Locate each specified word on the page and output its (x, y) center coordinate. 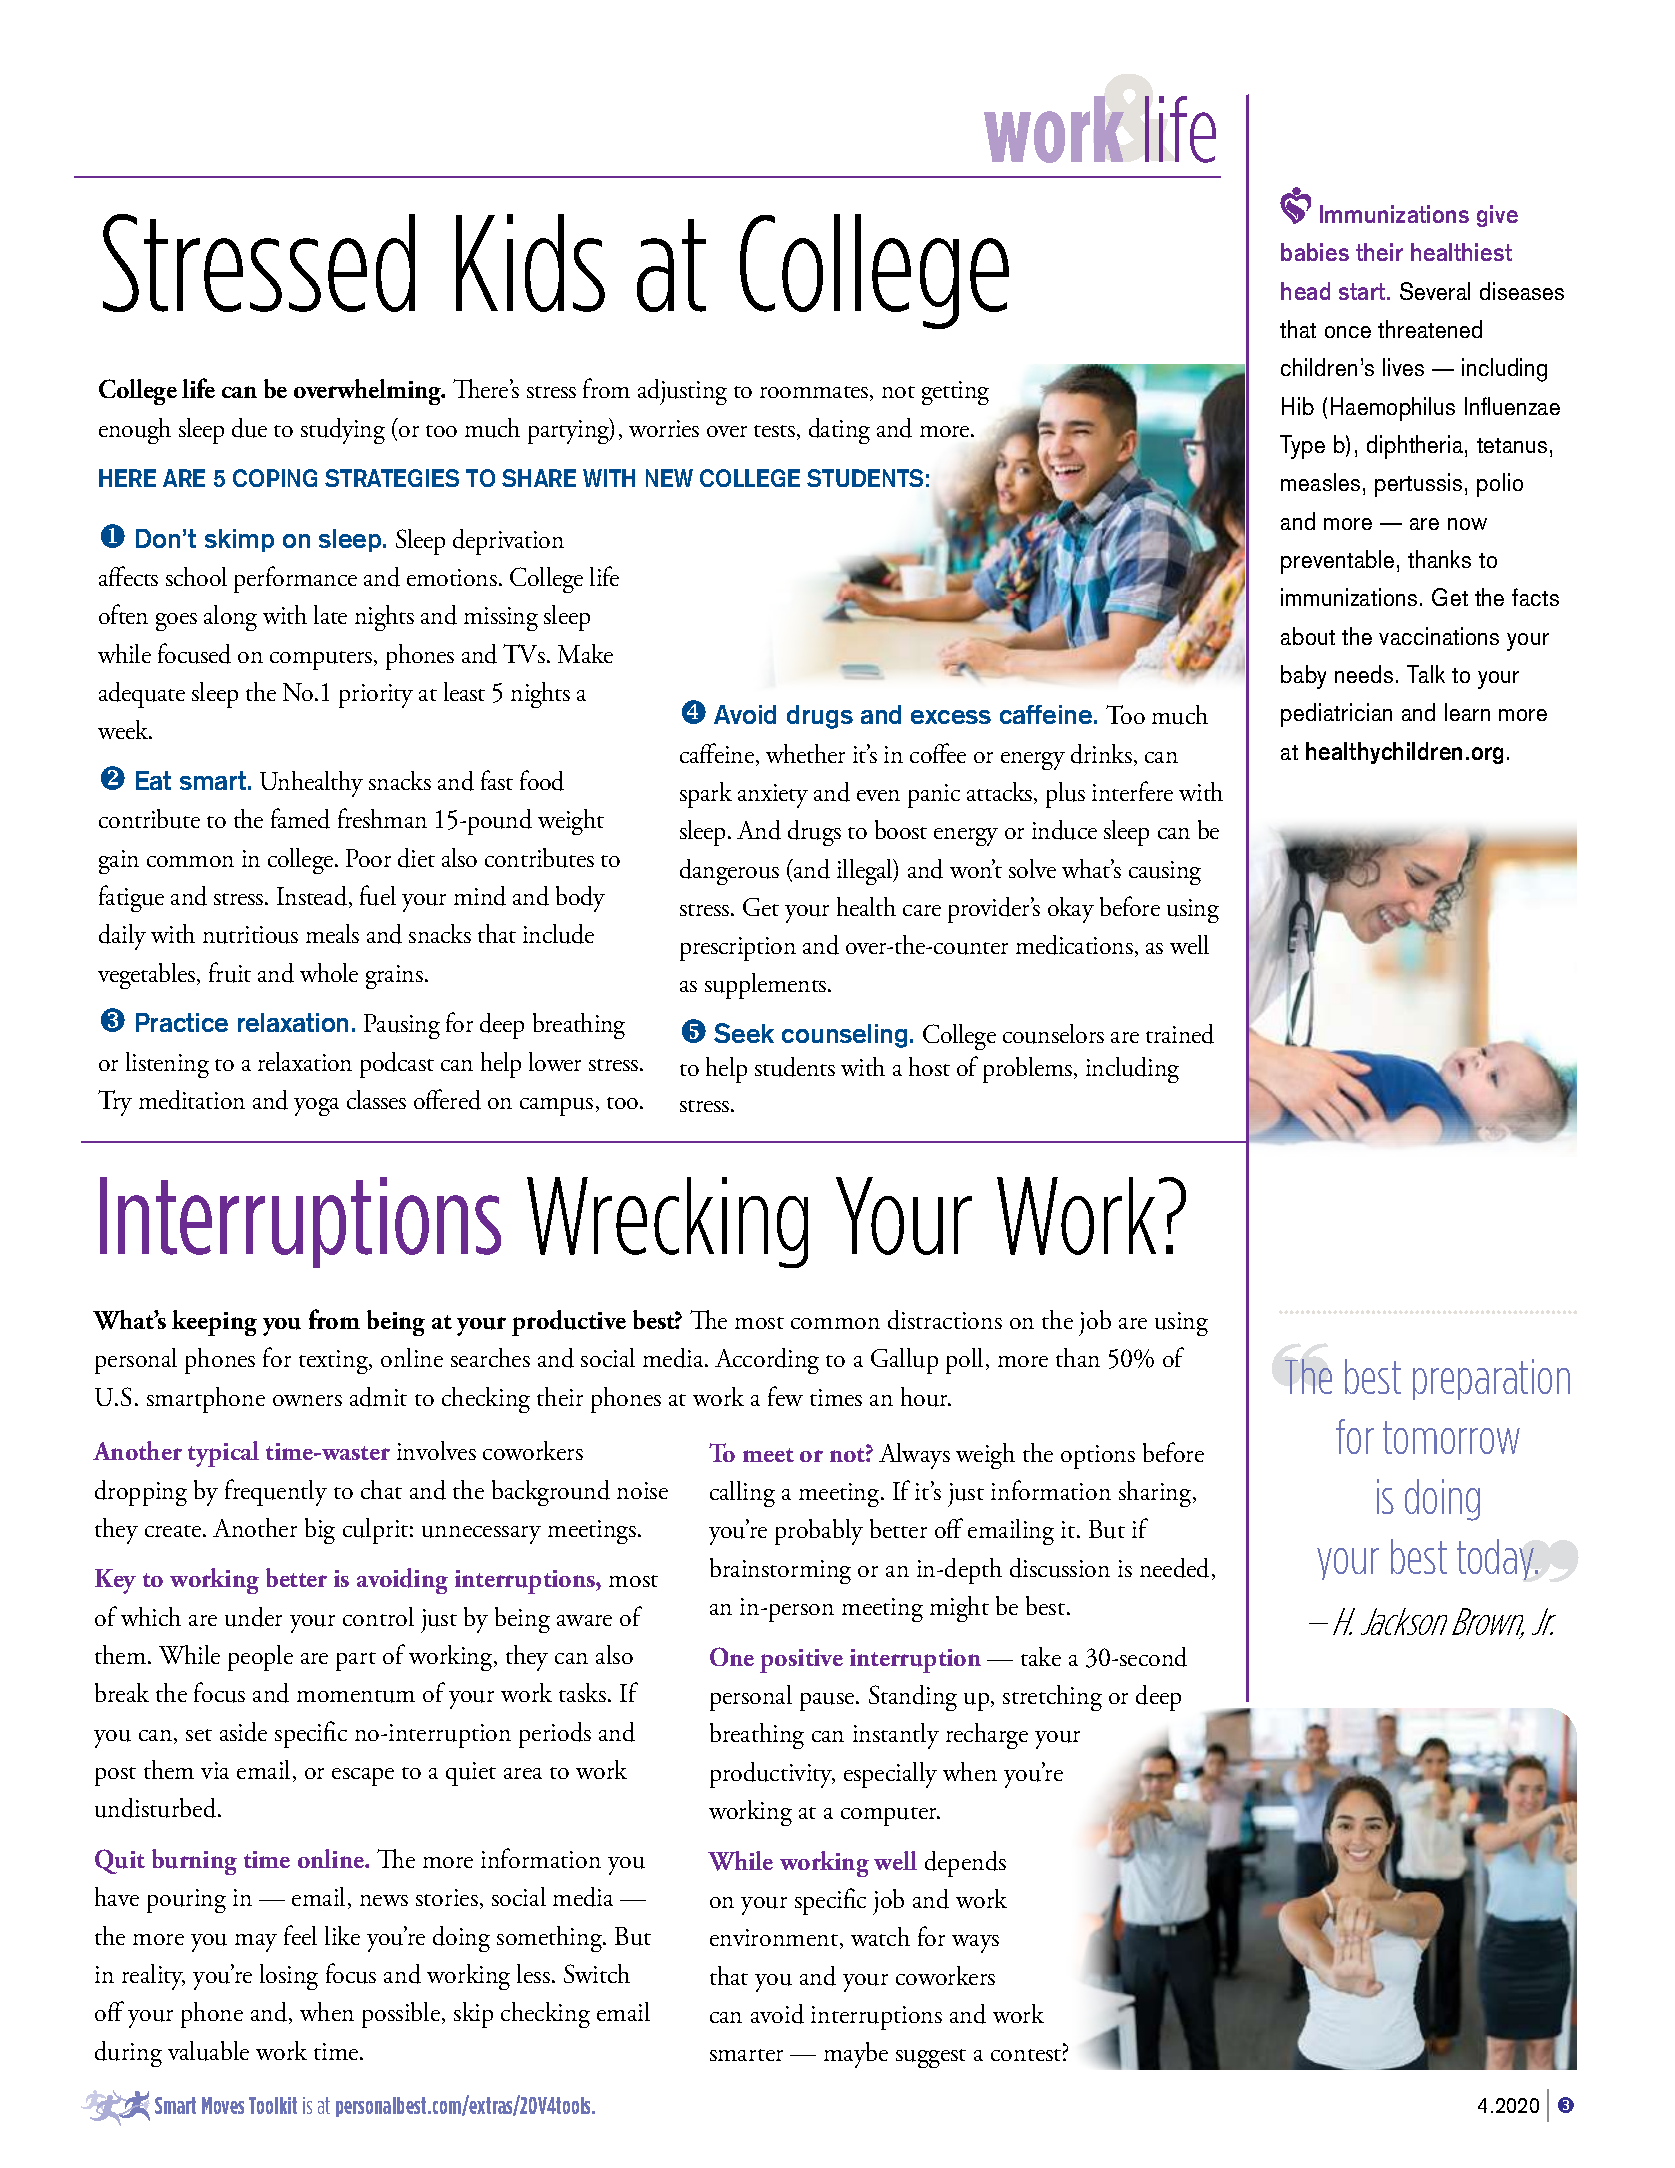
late (330, 614)
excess (951, 717)
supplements (767, 986)
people (260, 1658)
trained (1180, 1034)
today (1496, 1559)
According (767, 1361)
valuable (208, 2051)
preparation (1491, 1379)
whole (329, 972)
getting (955, 393)
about (1308, 636)
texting (334, 1362)
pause (828, 1702)
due (249, 428)
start (1363, 291)
